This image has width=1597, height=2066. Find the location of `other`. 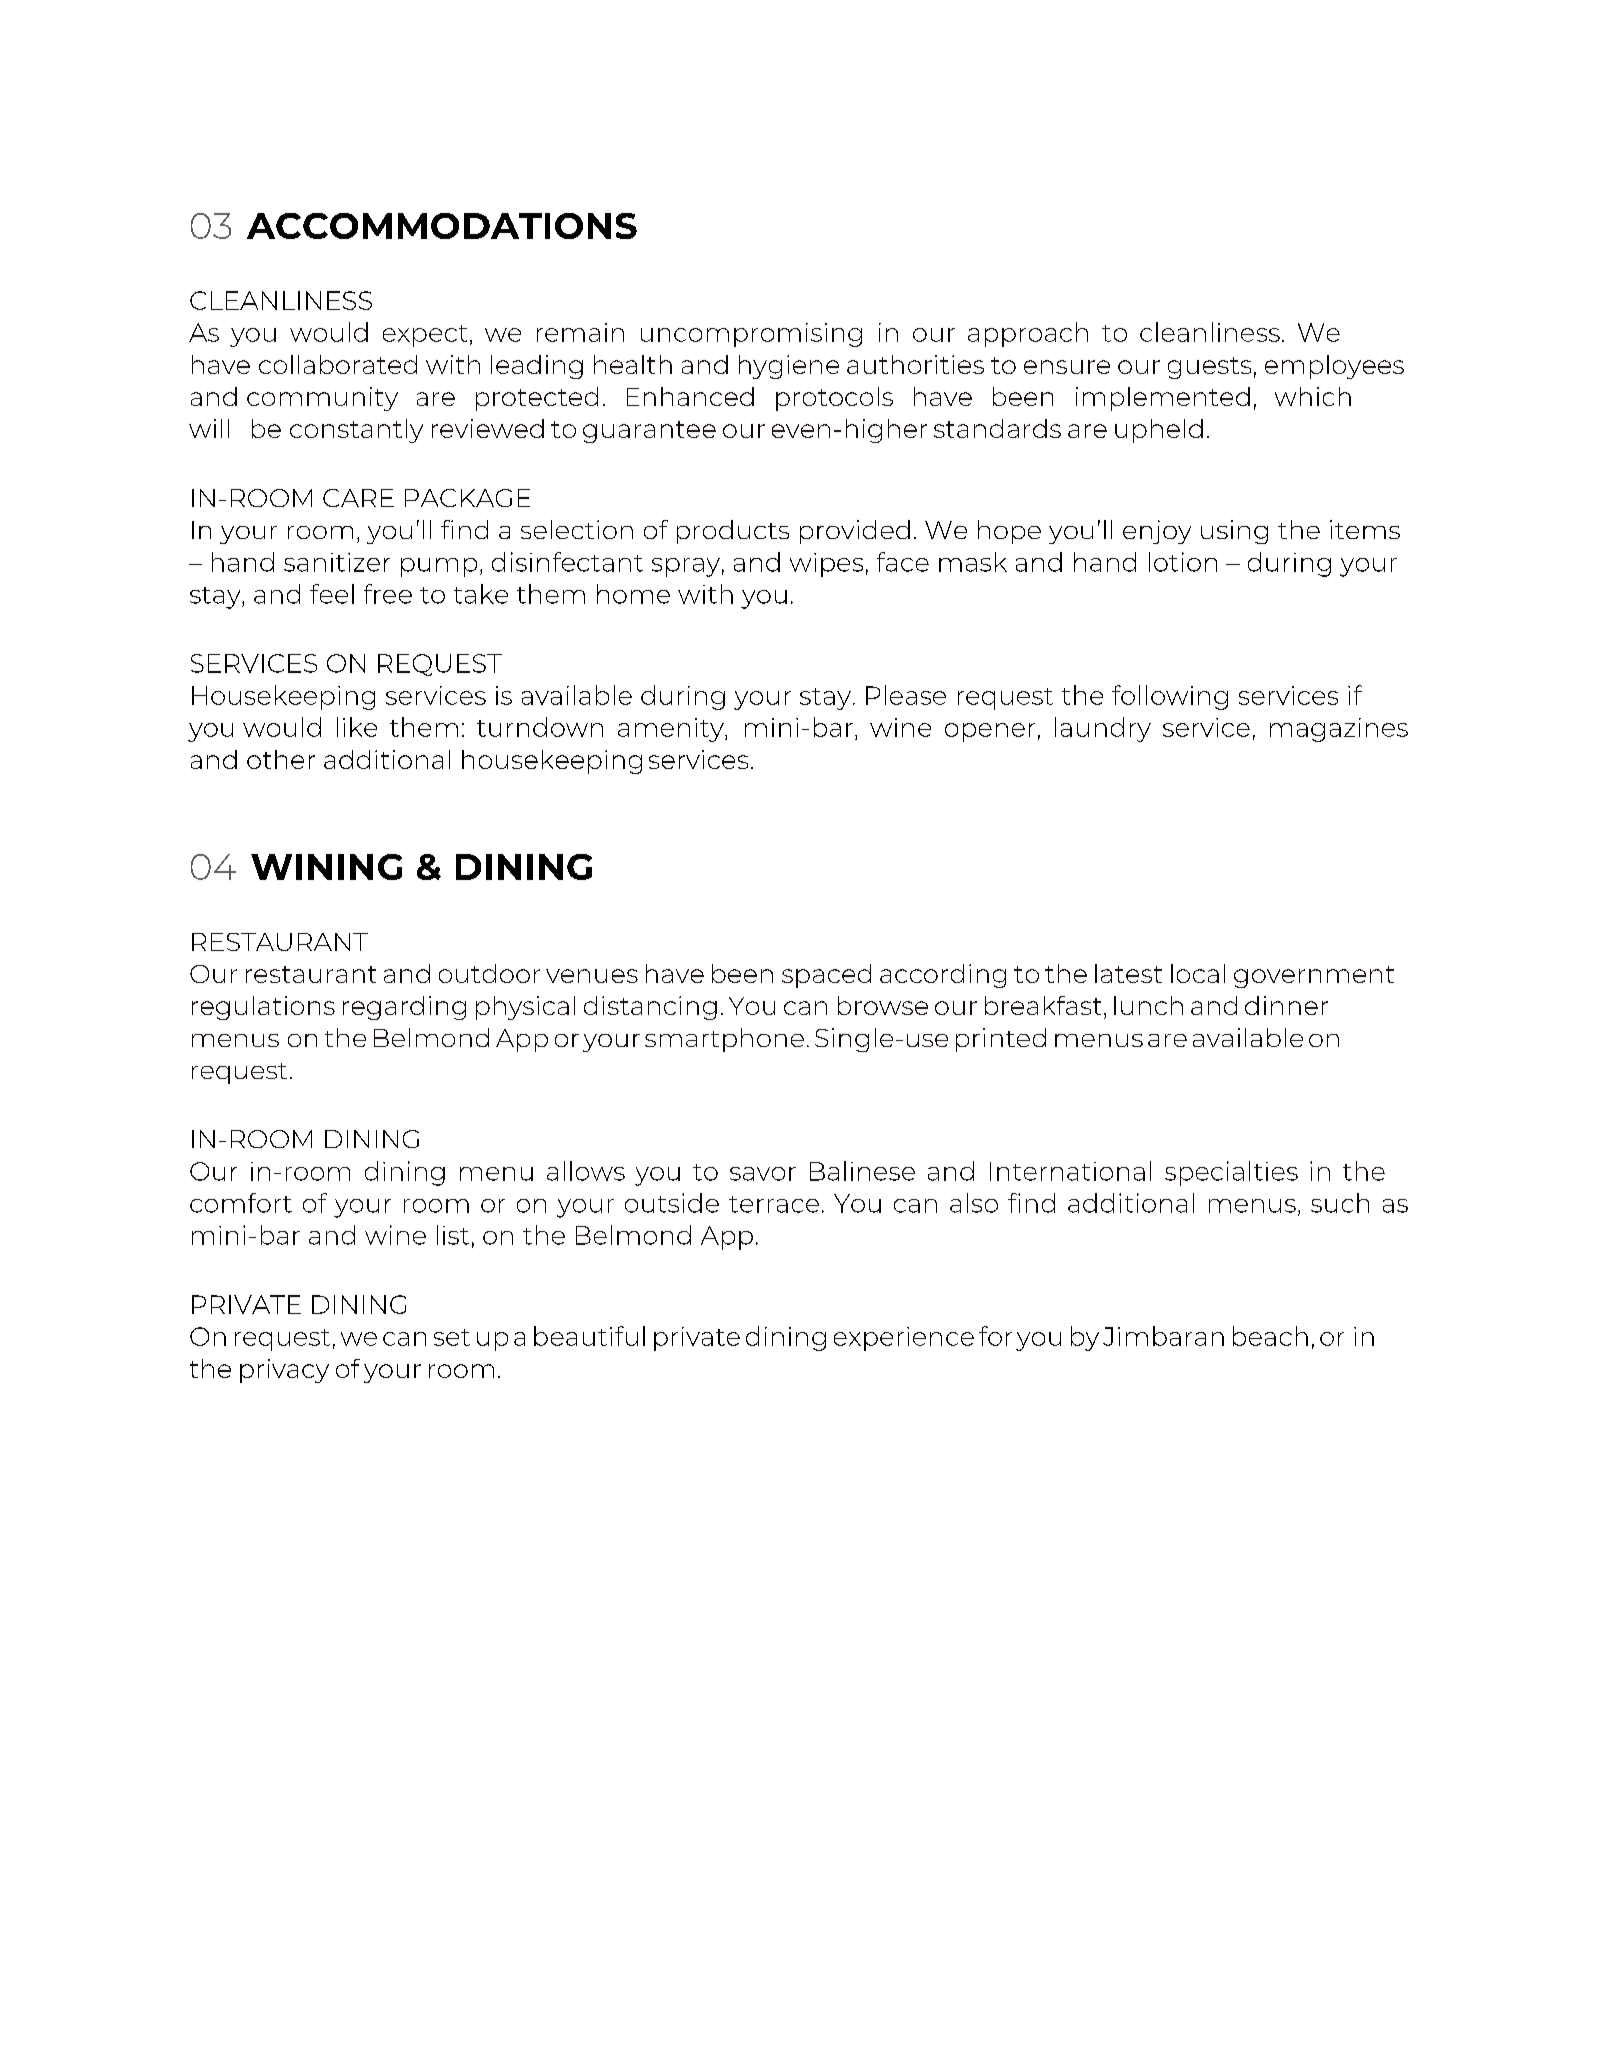

other is located at coordinates (281, 759).
